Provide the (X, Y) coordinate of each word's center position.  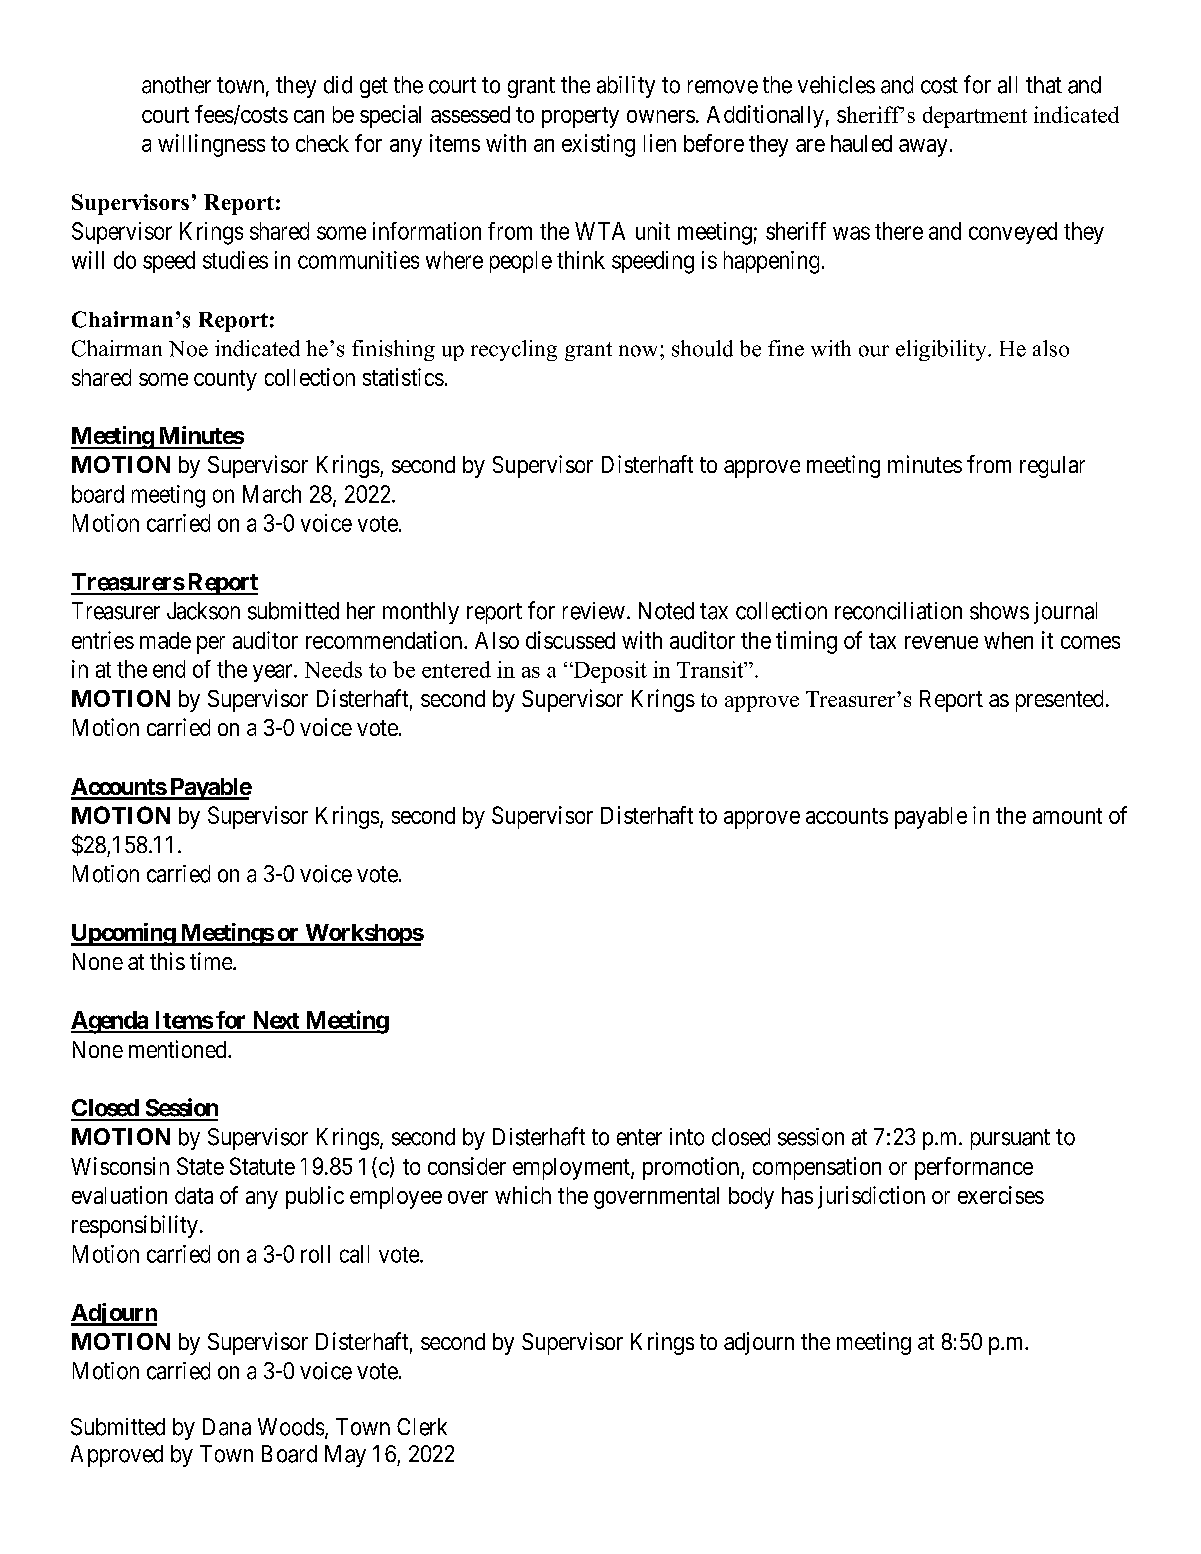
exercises (1001, 1195)
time (212, 961)
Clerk (422, 1427)
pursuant (1010, 1139)
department (975, 117)
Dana (227, 1427)
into (687, 1137)
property (580, 117)
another (176, 85)
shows (999, 611)
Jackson (203, 611)
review (594, 611)
